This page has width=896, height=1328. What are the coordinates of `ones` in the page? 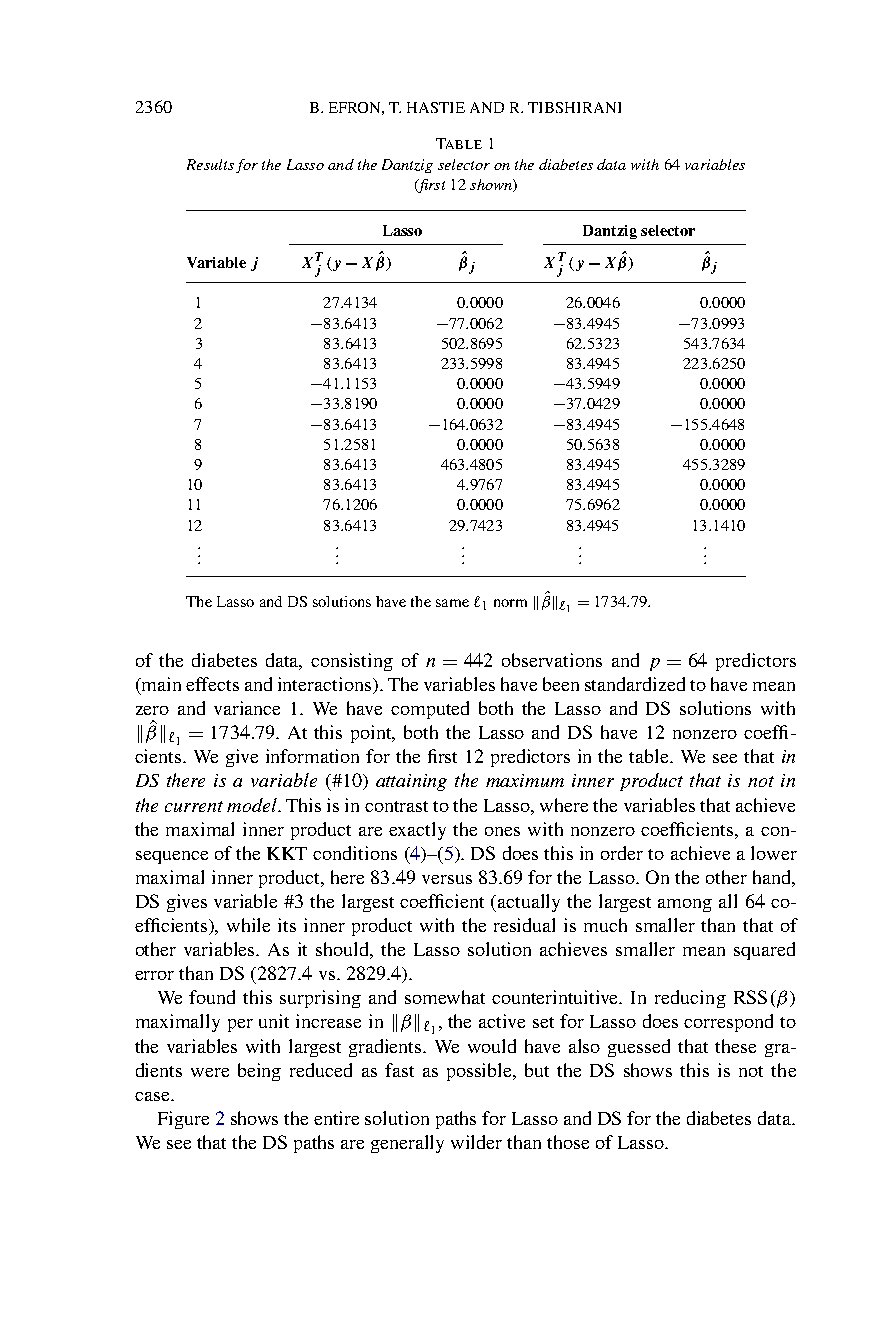 It's located at (502, 831).
